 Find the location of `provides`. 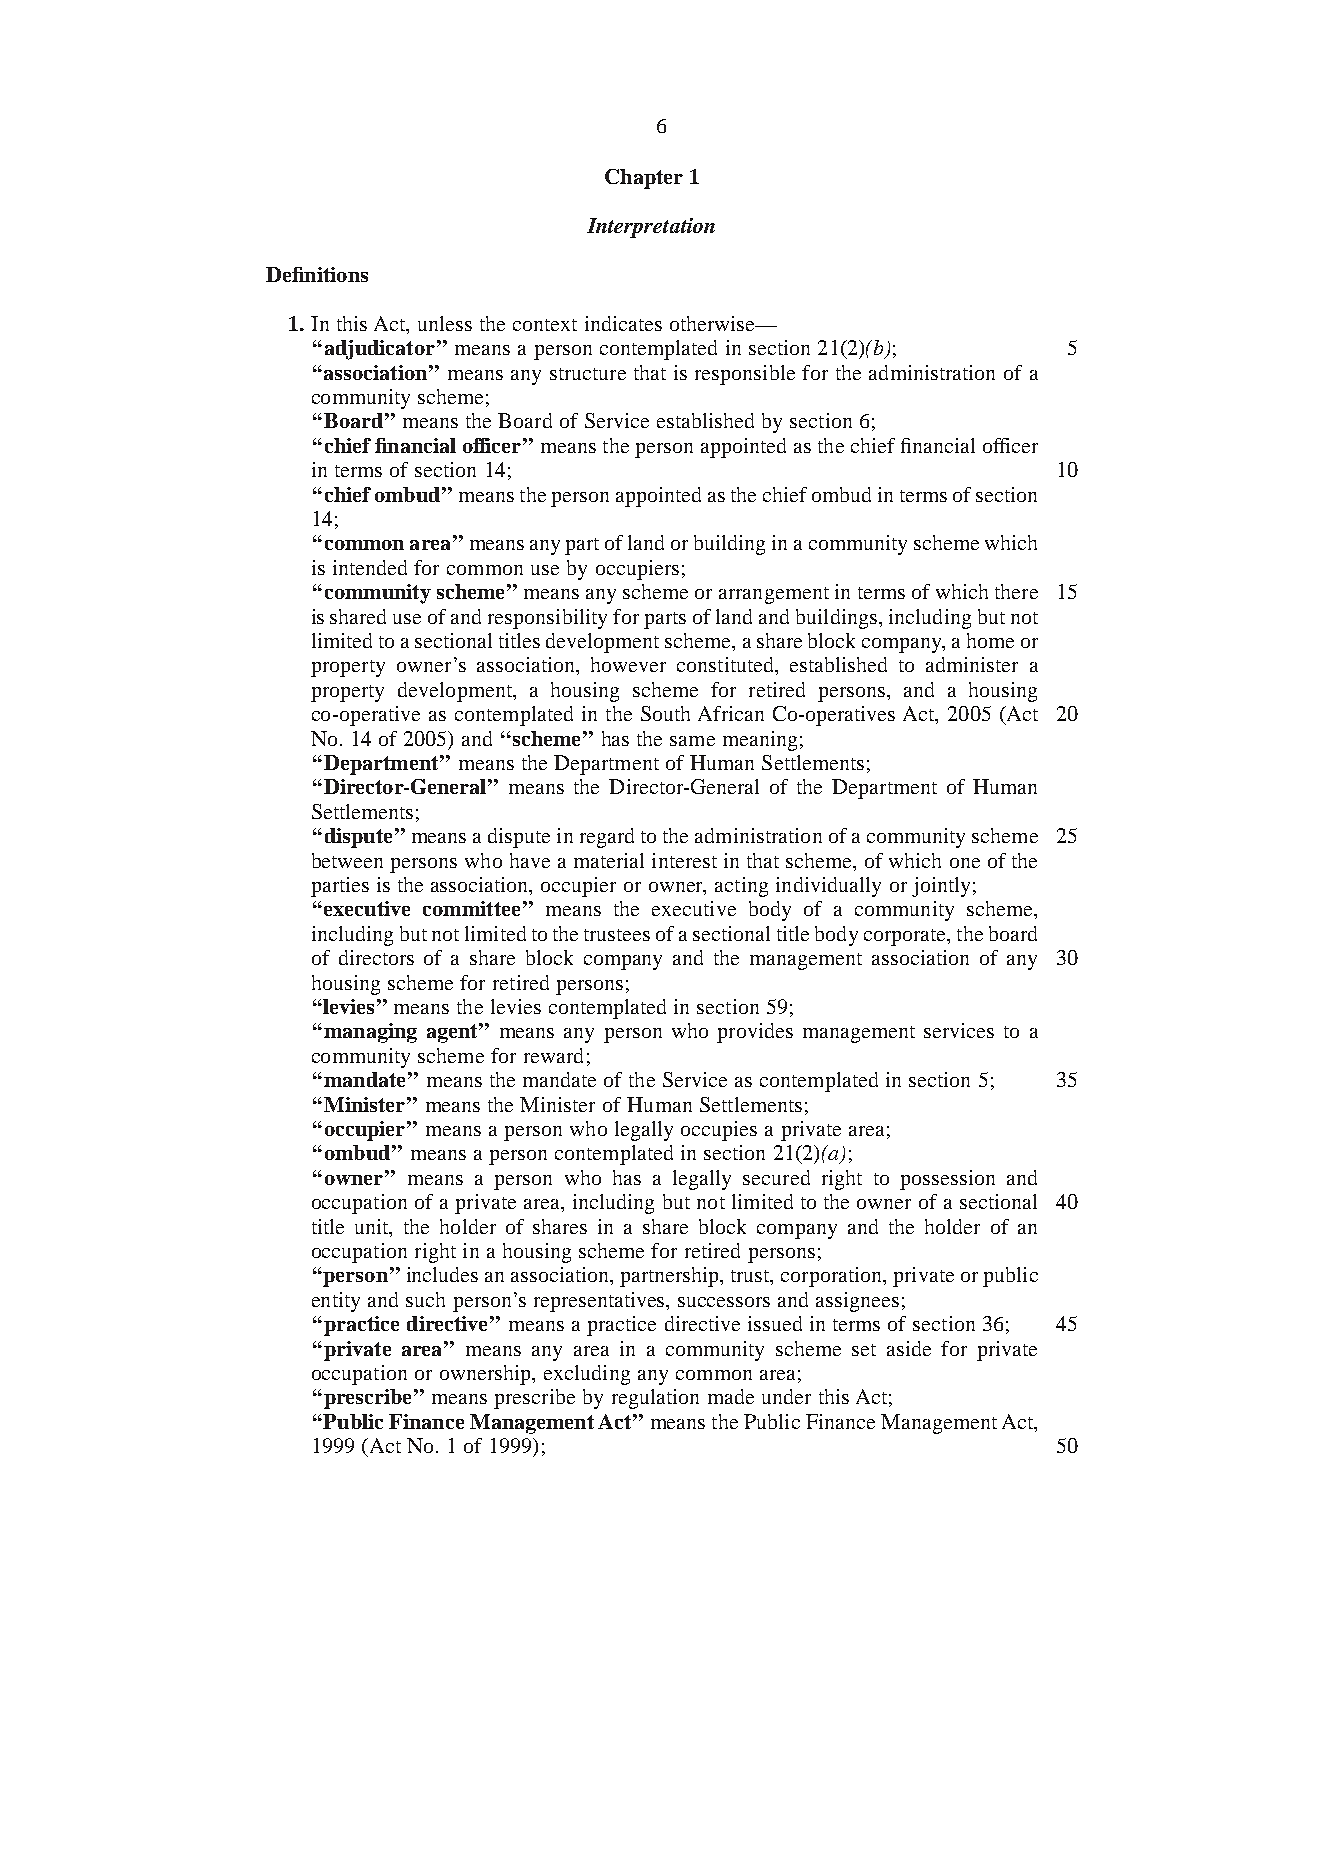

provides is located at coordinates (755, 1033).
